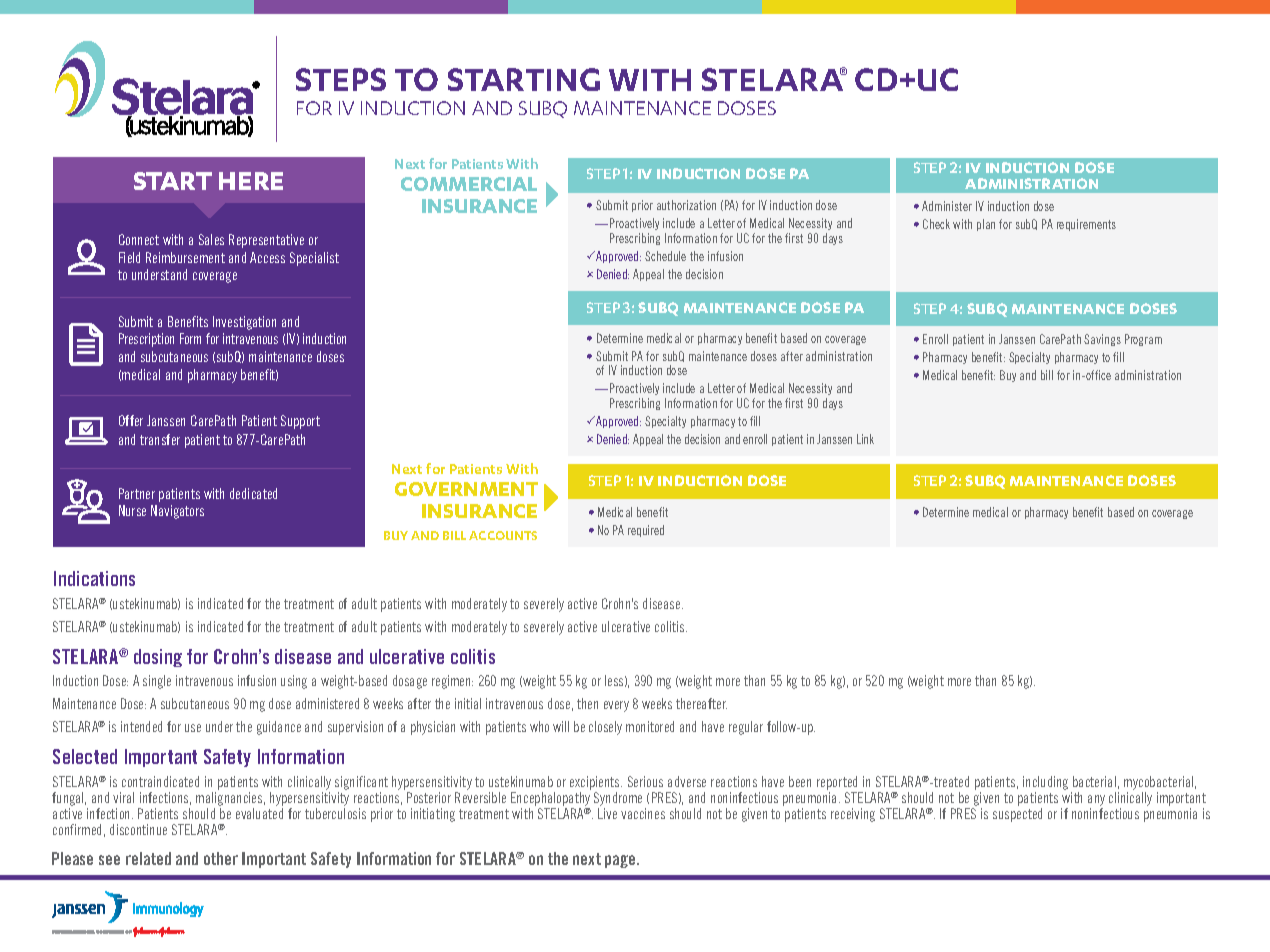 This document has width=1270, height=952. Describe the element at coordinates (131, 420) in the document. I see `Offer` at that location.
